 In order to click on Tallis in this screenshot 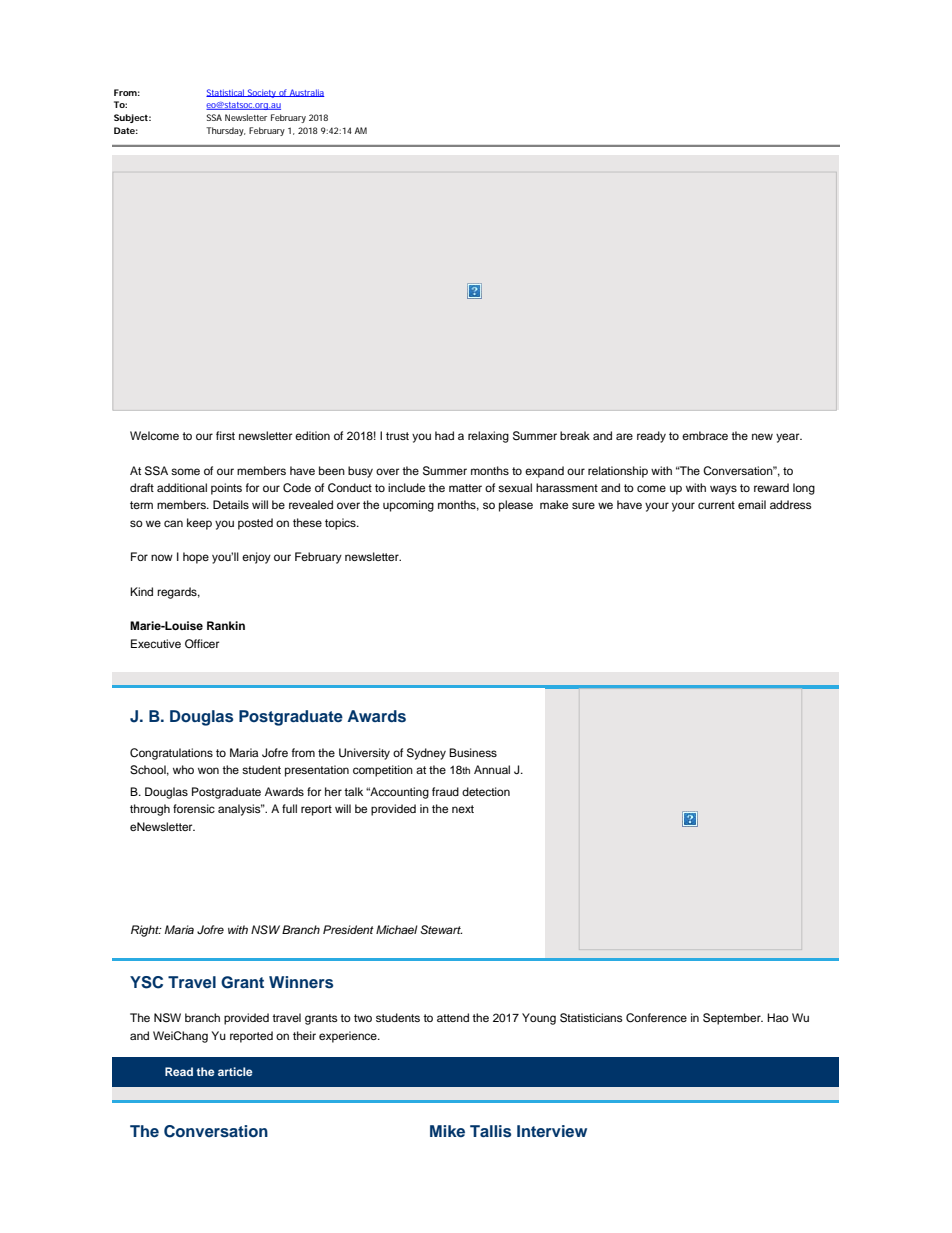, I will do `click(490, 1131)`.
